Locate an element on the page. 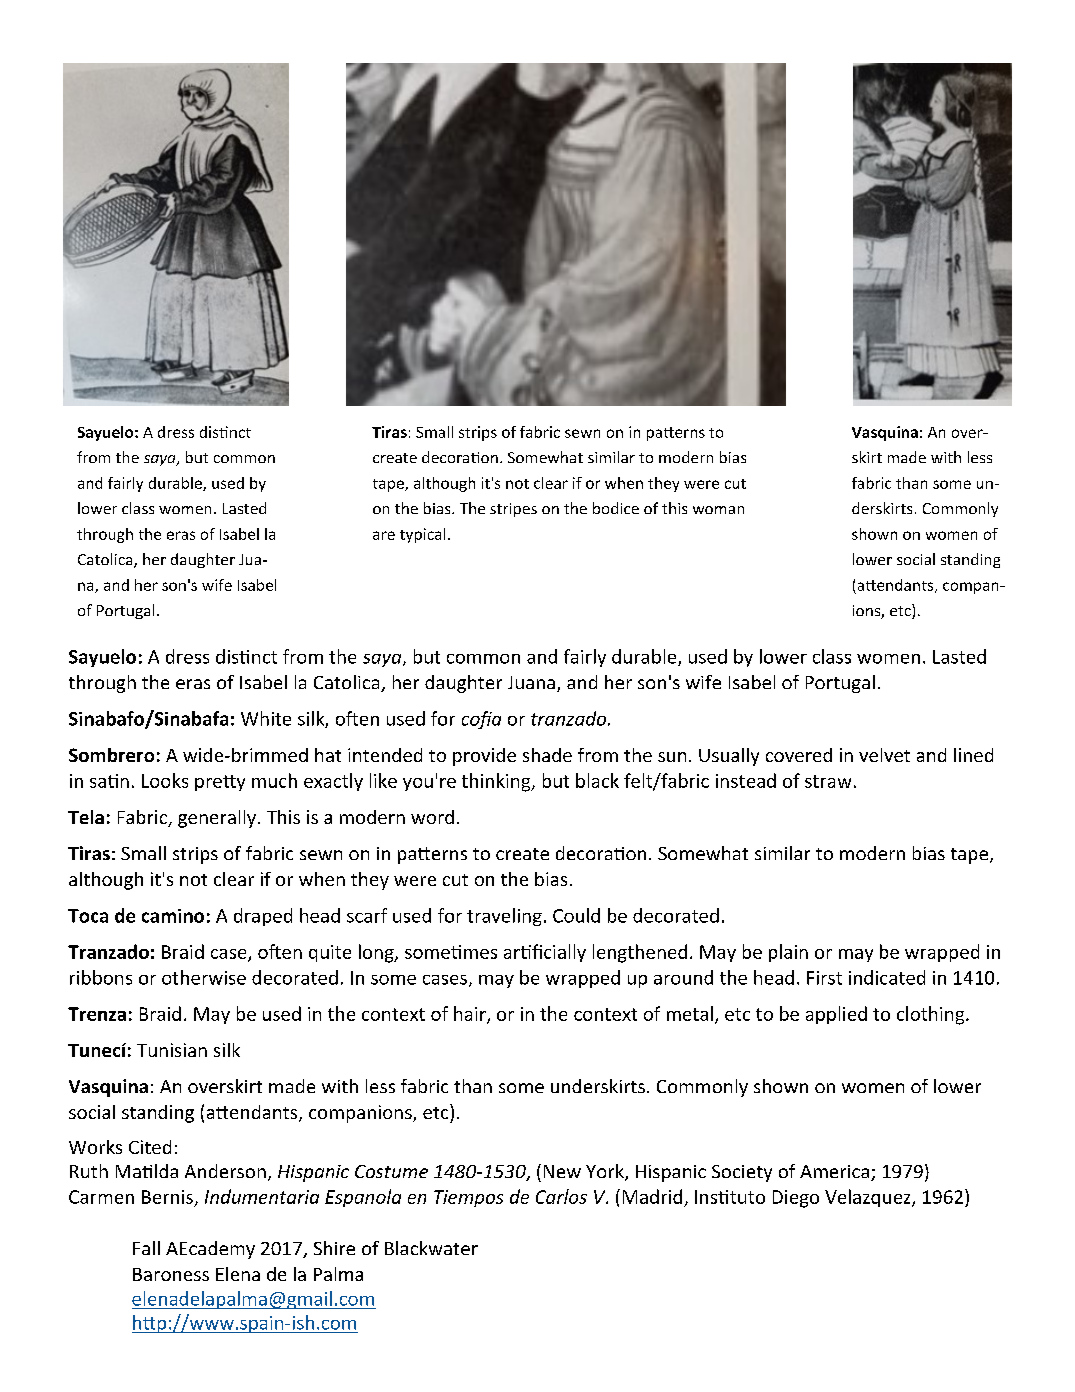  shade is located at coordinates (547, 755).
